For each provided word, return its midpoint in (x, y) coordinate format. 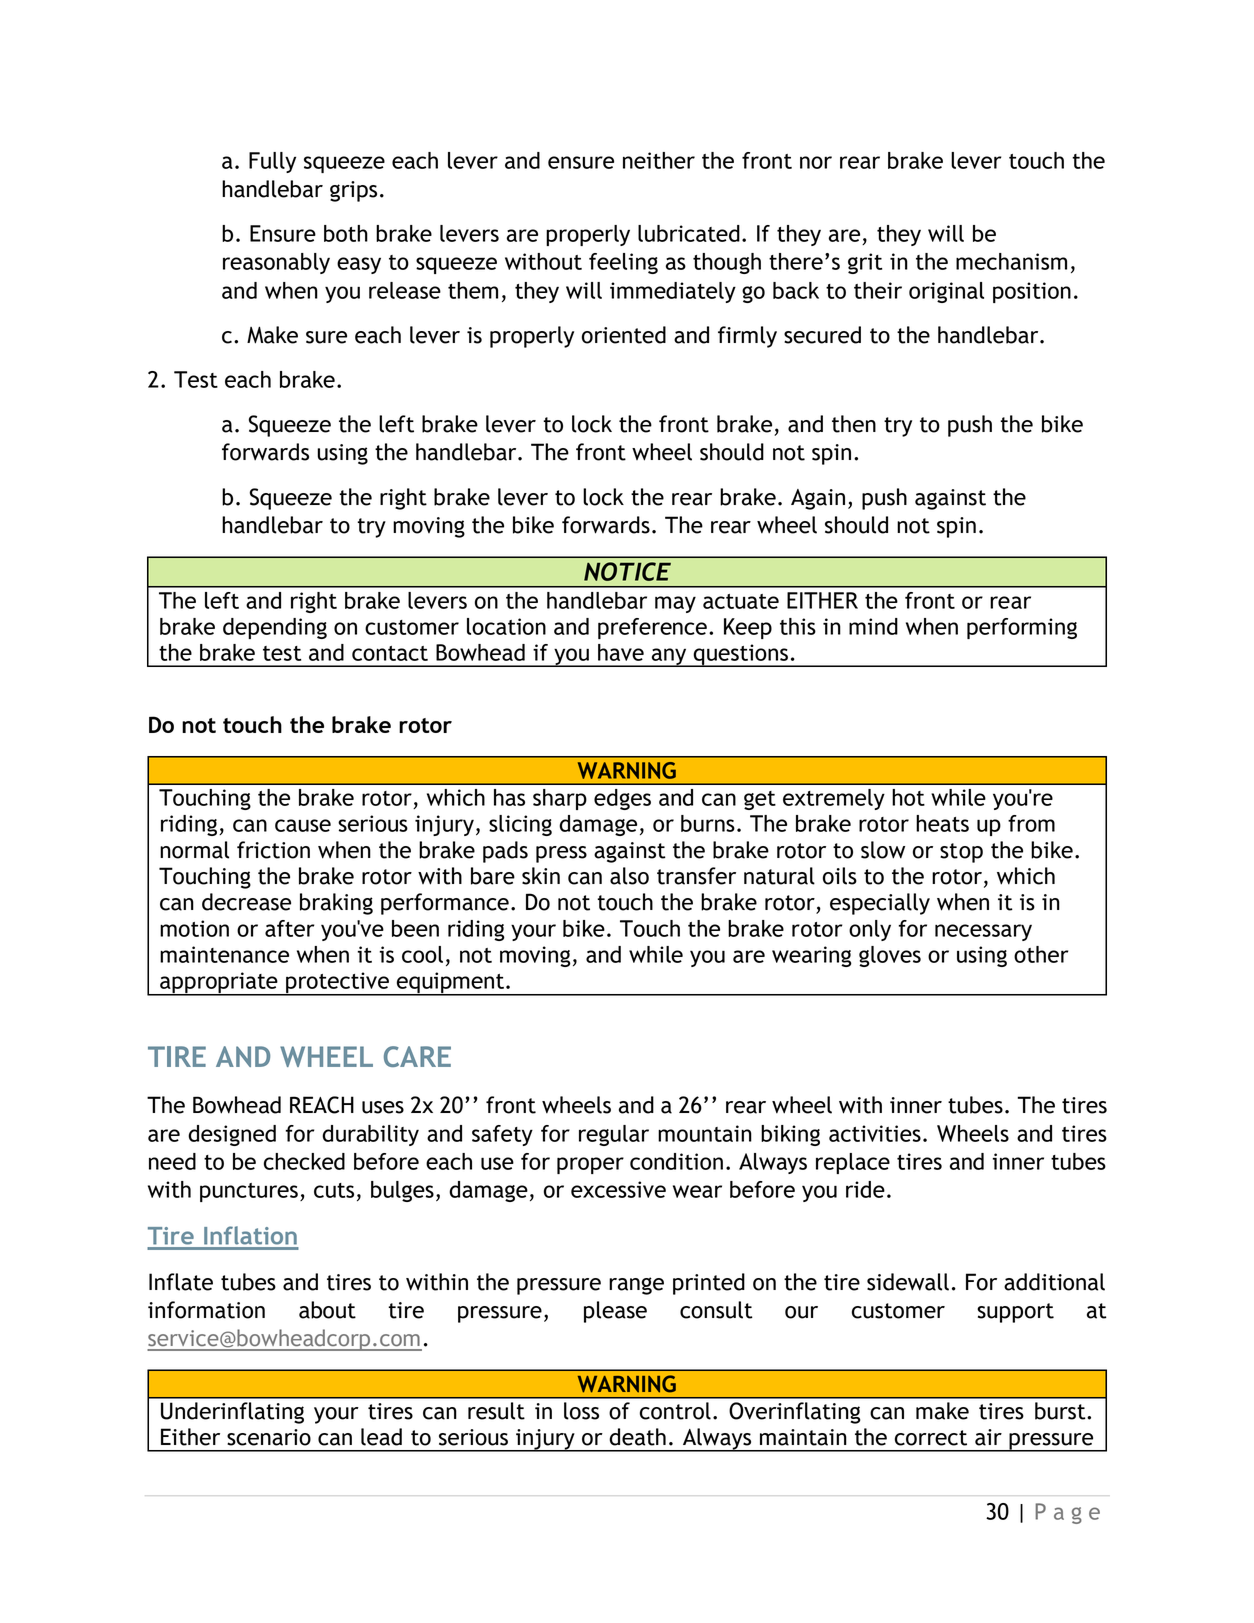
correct (931, 1438)
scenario (269, 1437)
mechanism (1011, 261)
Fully (272, 162)
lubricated (689, 233)
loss (581, 1411)
